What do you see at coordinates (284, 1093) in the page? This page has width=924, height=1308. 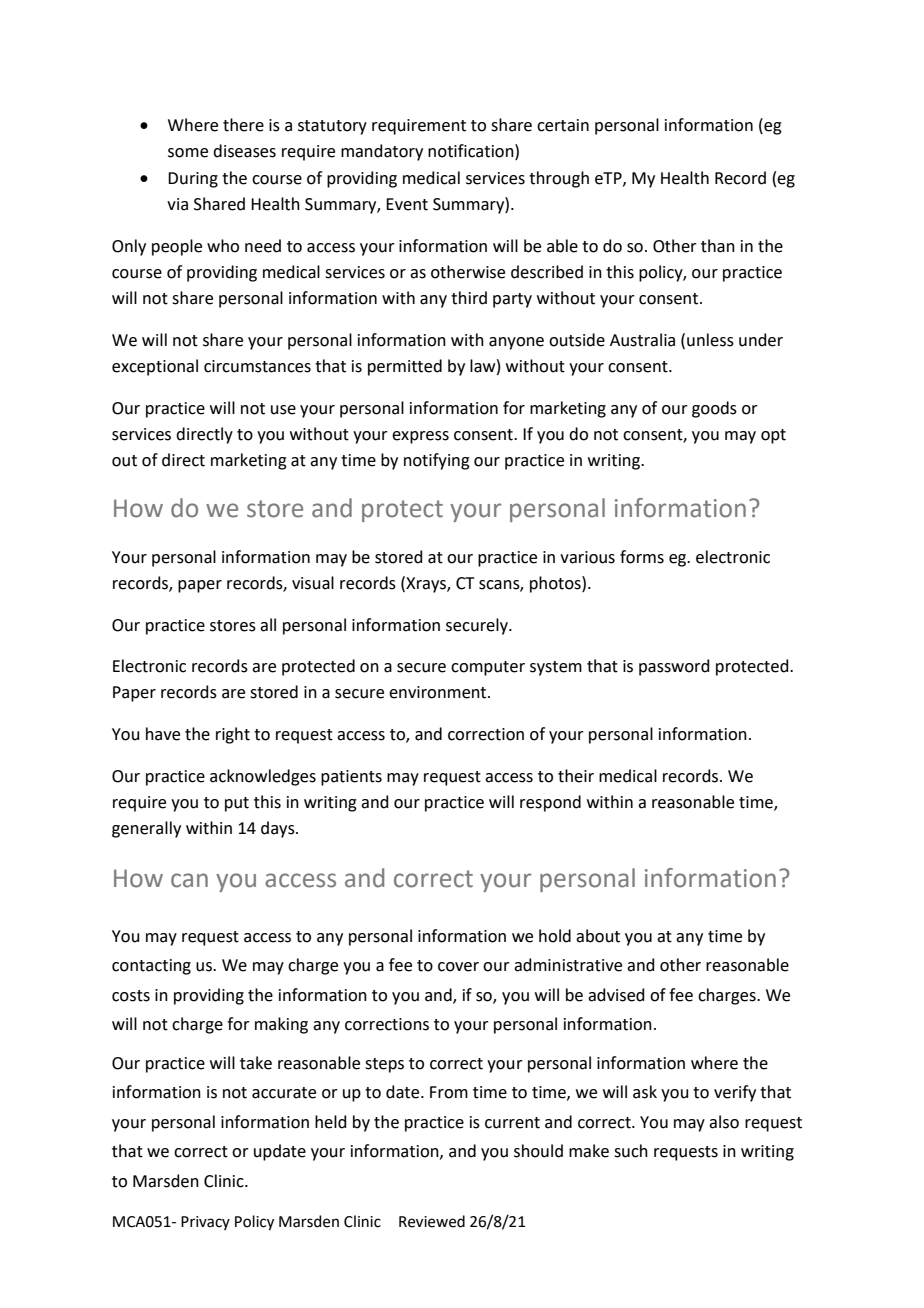 I see `accurate` at bounding box center [284, 1093].
